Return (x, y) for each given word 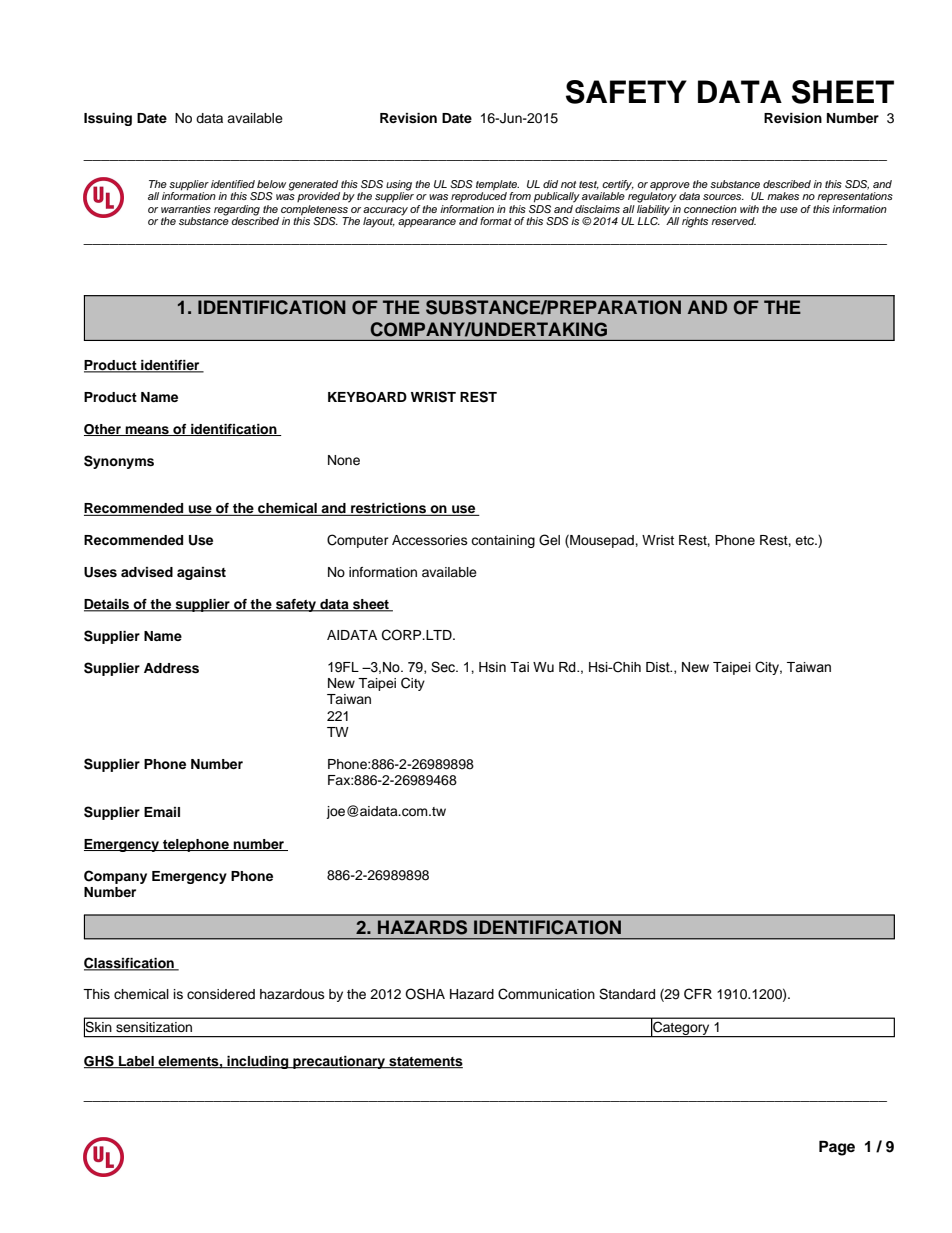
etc (806, 540)
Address (171, 668)
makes (783, 196)
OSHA (425, 994)
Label (136, 1062)
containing (503, 541)
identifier (170, 366)
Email (162, 812)
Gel (549, 540)
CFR (698, 994)
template (497, 186)
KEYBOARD (367, 397)
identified (233, 184)
